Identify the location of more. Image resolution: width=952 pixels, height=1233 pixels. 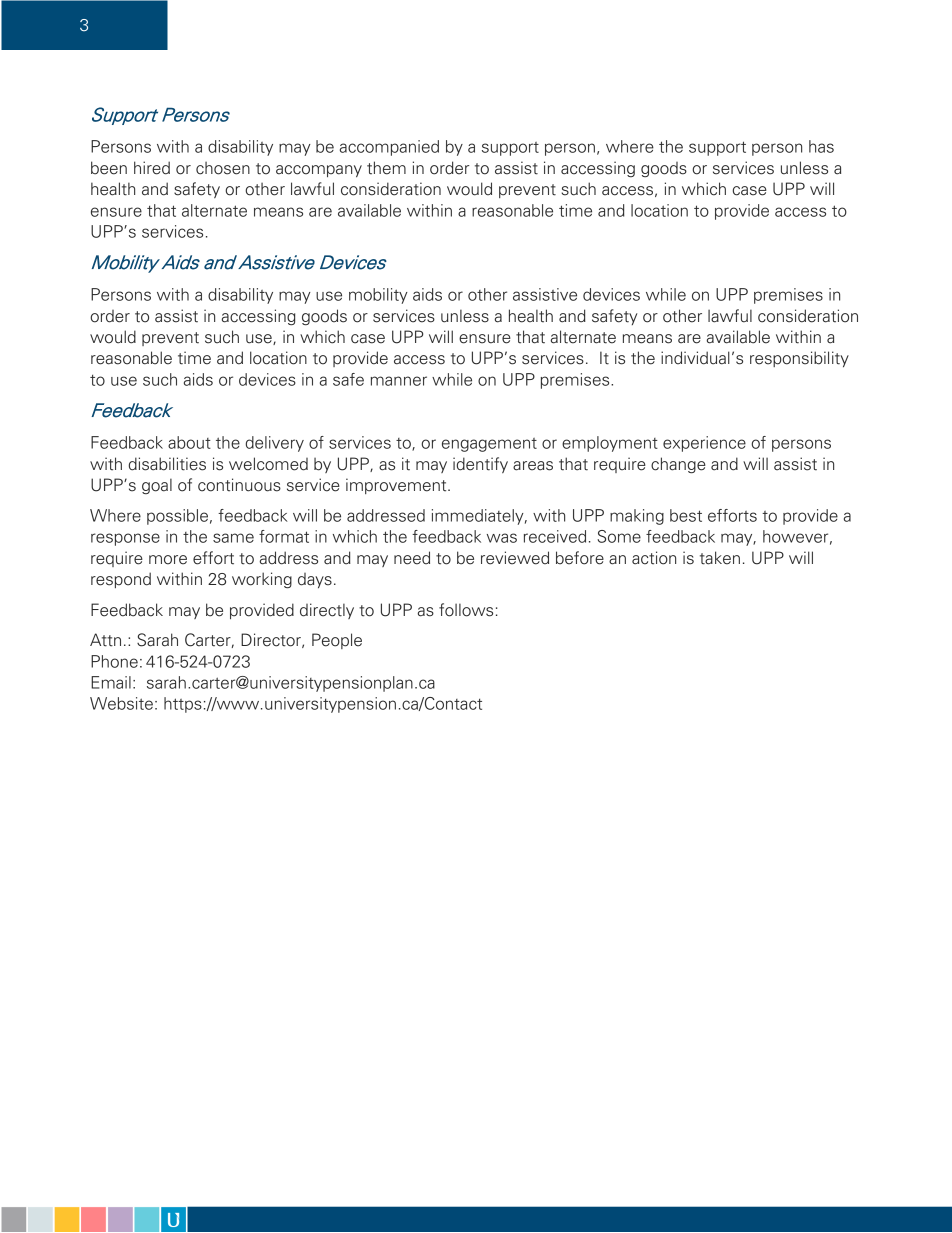
(168, 560).
